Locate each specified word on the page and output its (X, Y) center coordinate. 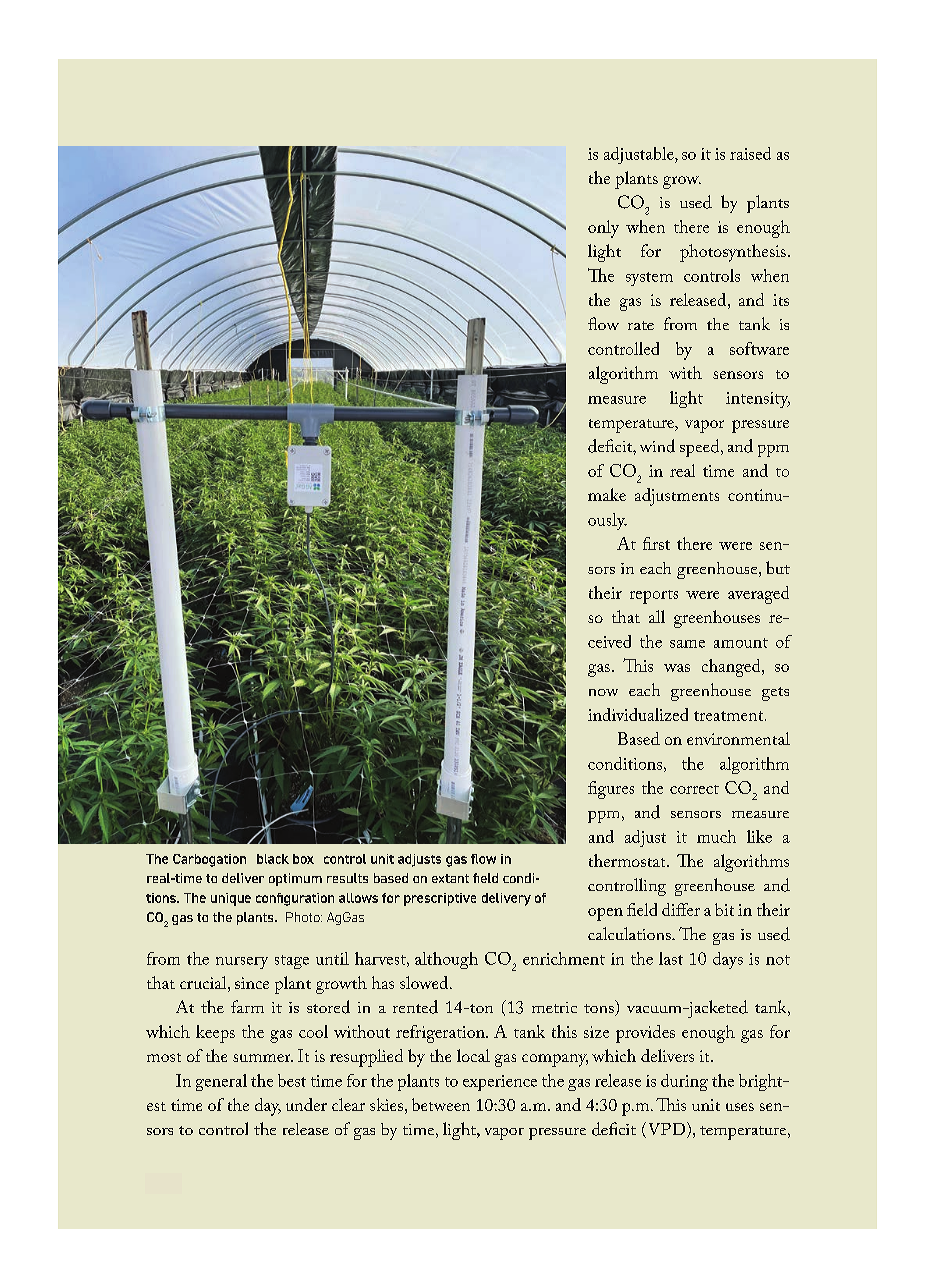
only (603, 229)
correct (694, 789)
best (292, 1080)
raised (750, 153)
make (607, 494)
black (273, 859)
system (649, 279)
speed (701, 448)
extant (450, 878)
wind (657, 446)
